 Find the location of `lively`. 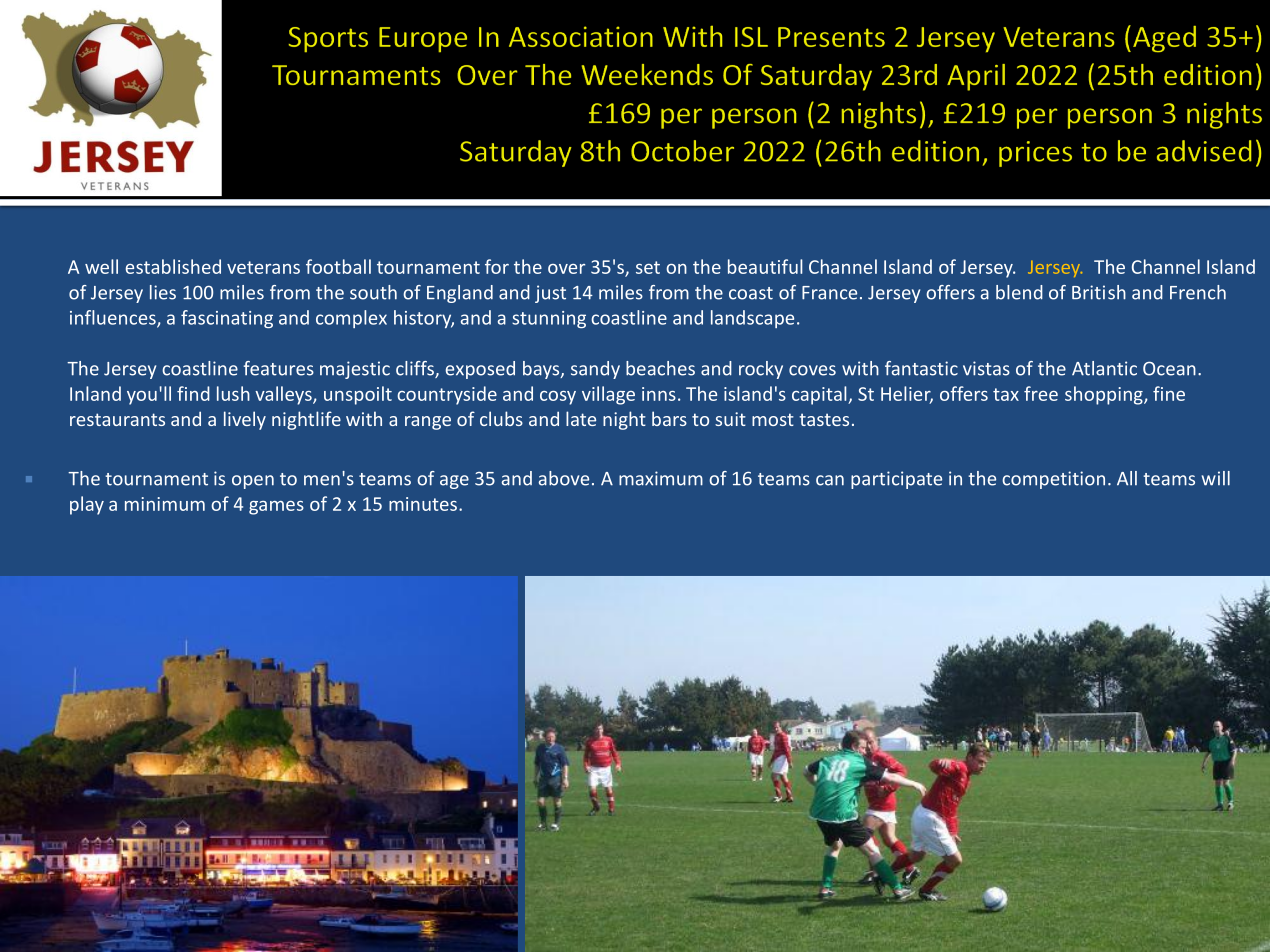

lively is located at coordinates (245, 420).
